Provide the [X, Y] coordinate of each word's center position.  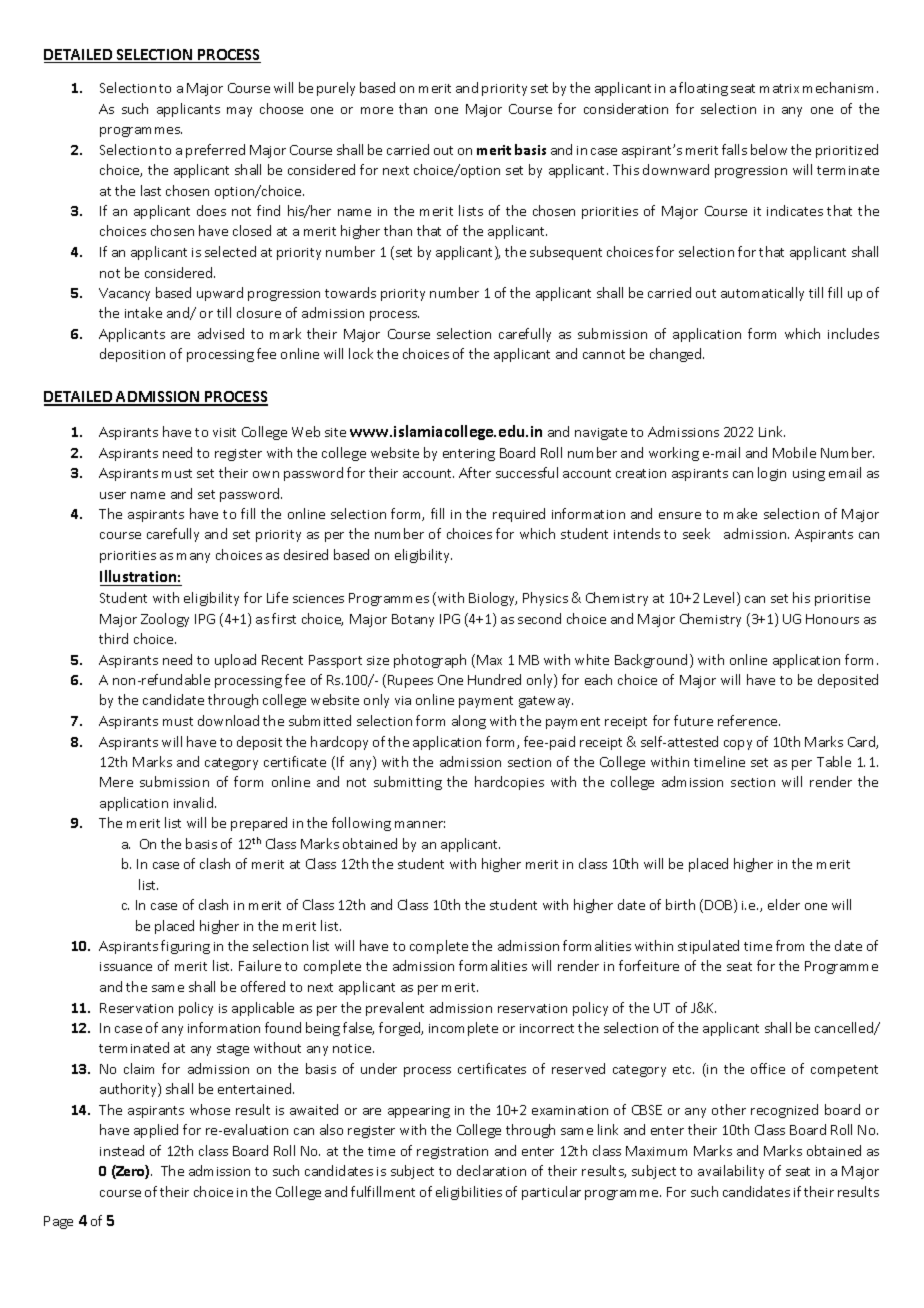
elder [784, 904]
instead [122, 1150]
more [377, 110]
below [769, 149]
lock [361, 353]
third [113, 638]
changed [677, 355]
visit [224, 432]
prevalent [395, 1009]
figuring [185, 947]
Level [719, 597]
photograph [430, 661]
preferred [215, 151]
